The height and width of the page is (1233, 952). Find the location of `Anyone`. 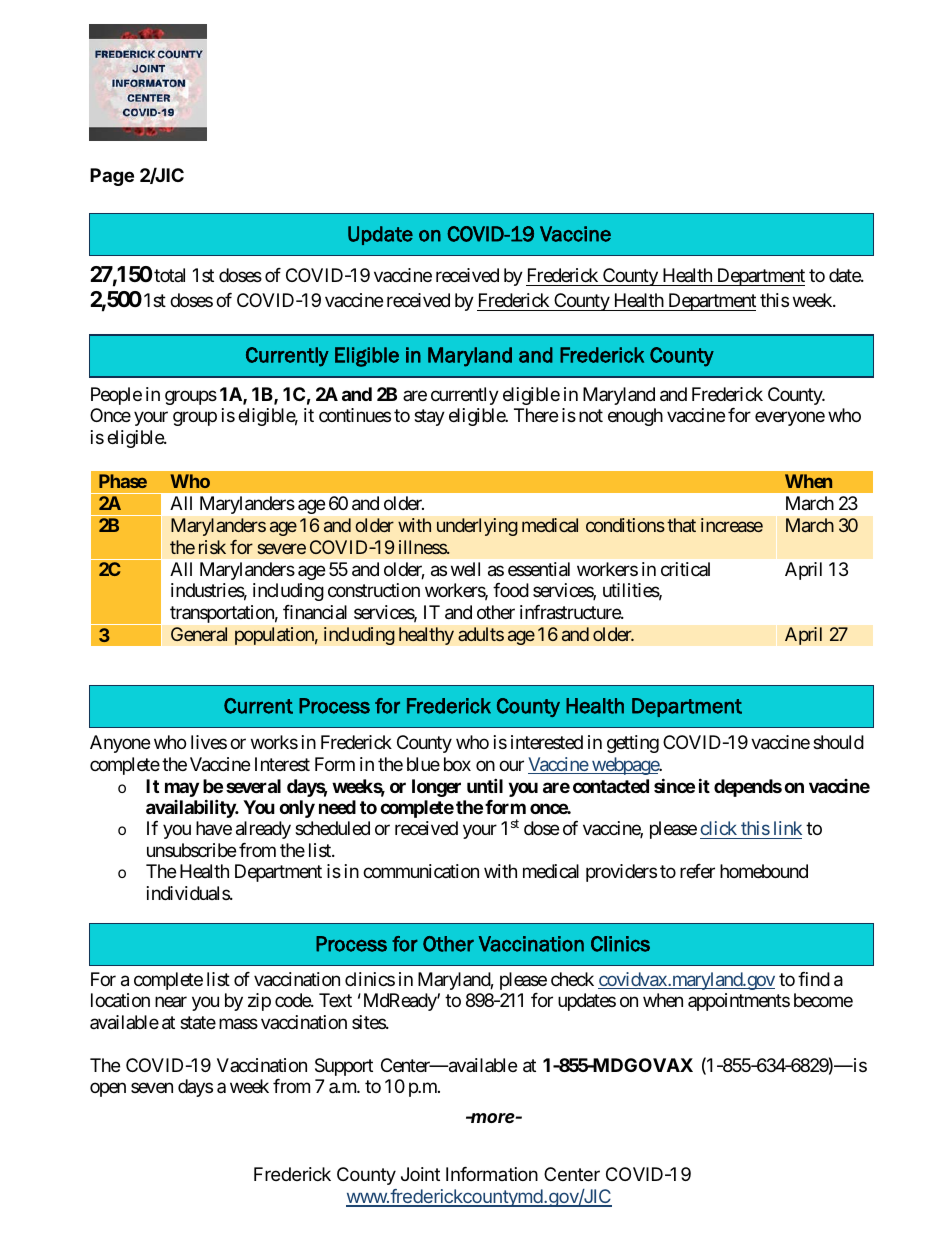

Anyone is located at coordinates (120, 744).
